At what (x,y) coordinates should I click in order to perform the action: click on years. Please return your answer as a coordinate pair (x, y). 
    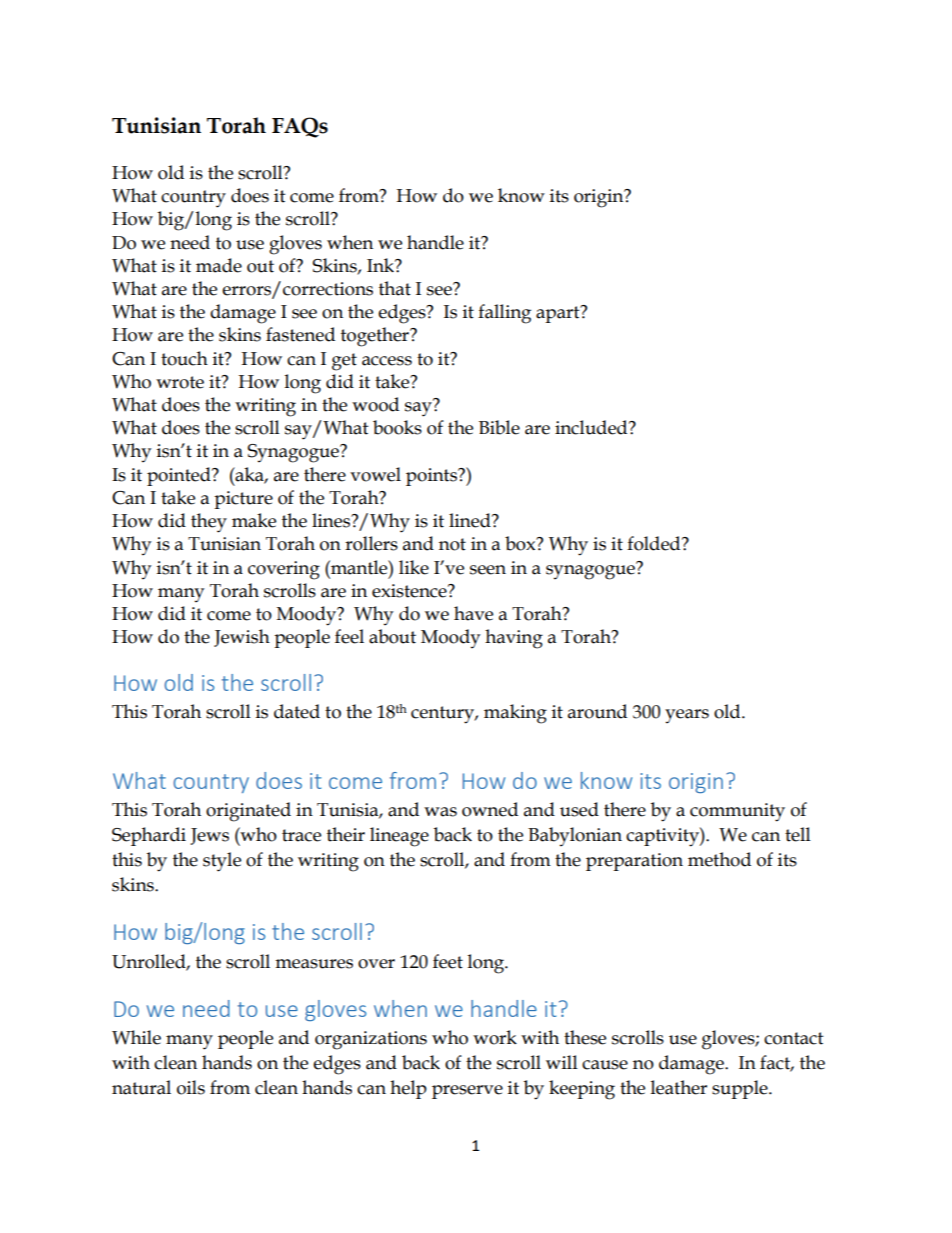
    Looking at the image, I should click on (687, 716).
